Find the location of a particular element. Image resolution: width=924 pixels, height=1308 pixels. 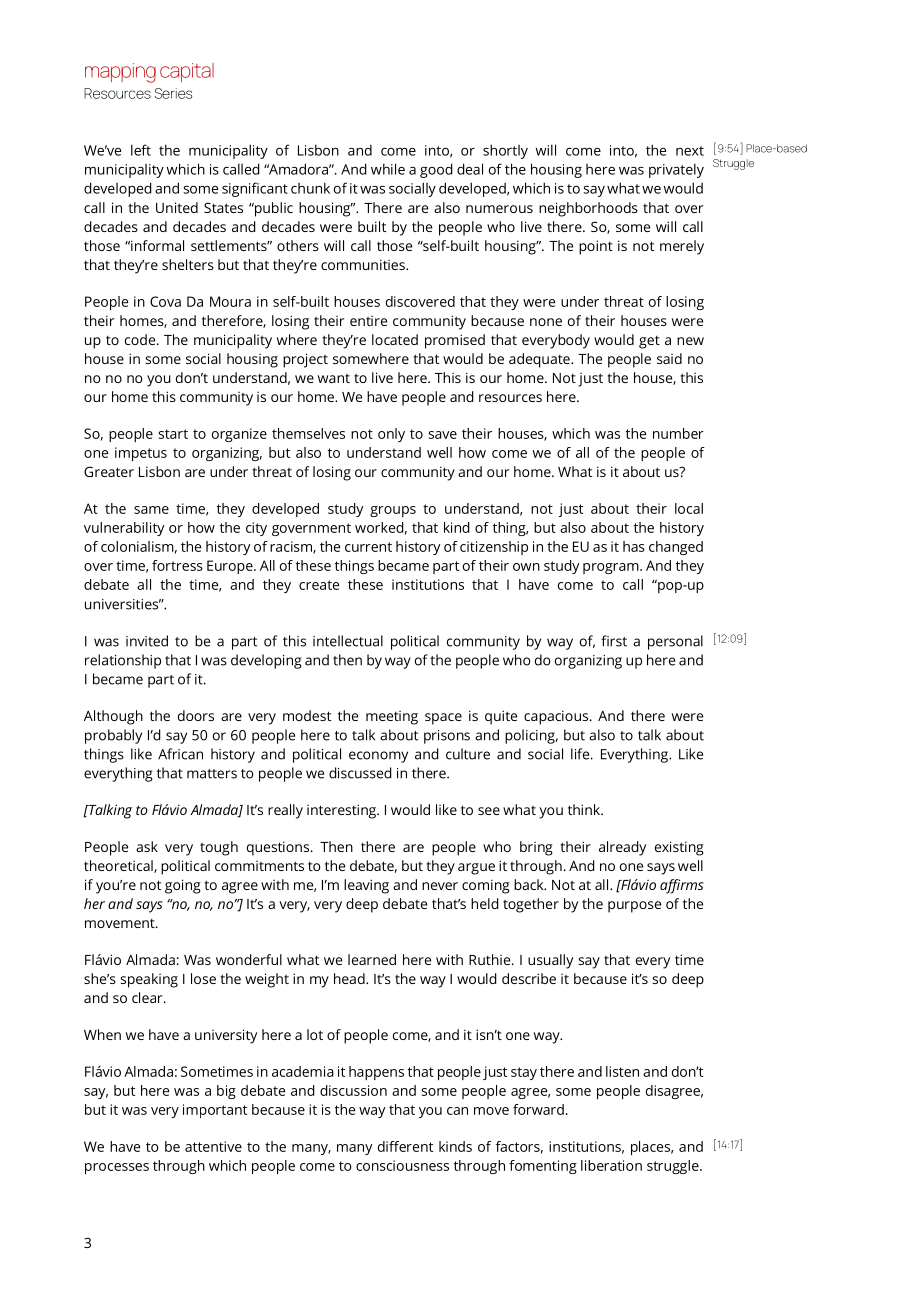

Series is located at coordinates (173, 93).
